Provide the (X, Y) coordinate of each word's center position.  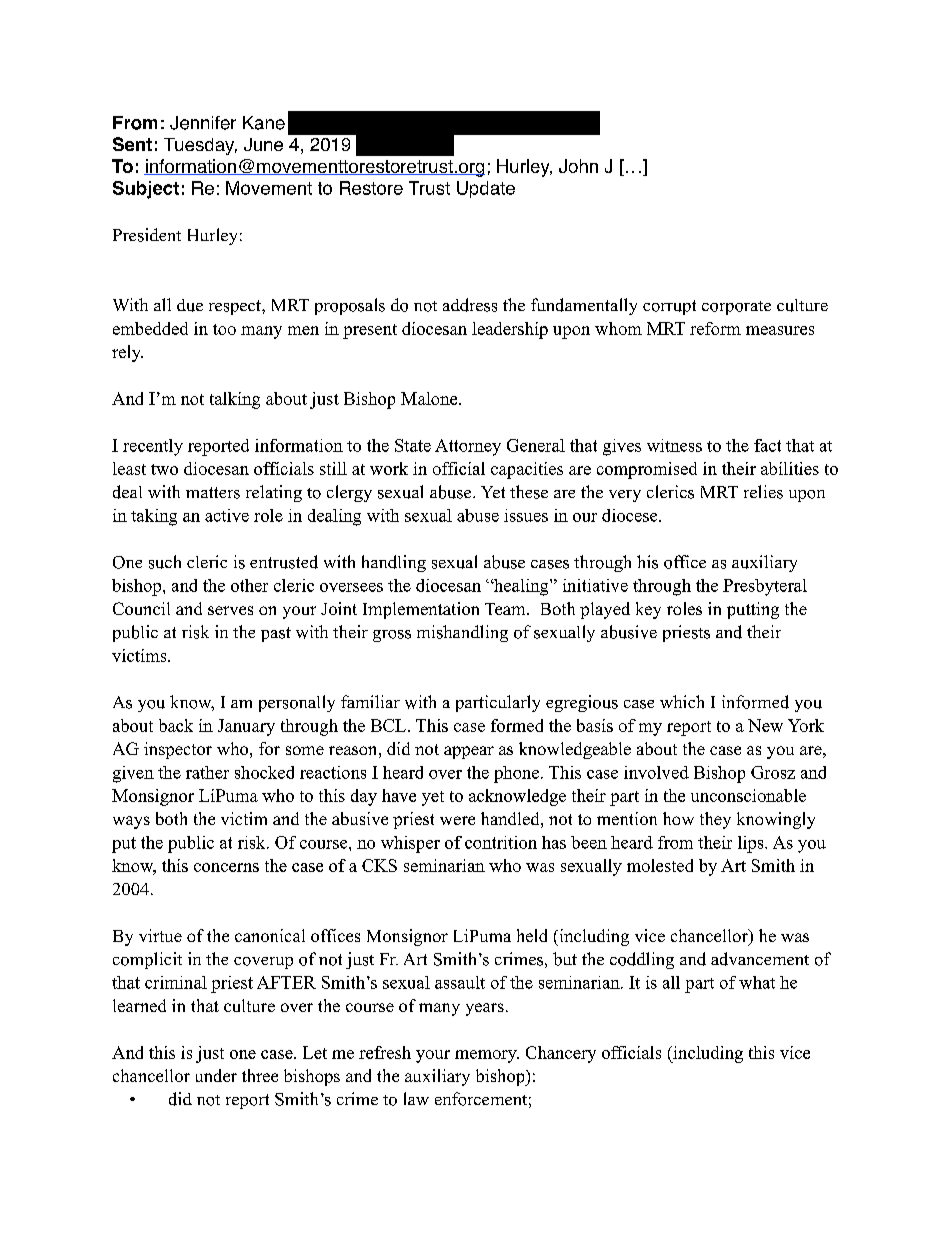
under (216, 1075)
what (757, 982)
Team (506, 609)
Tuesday (200, 146)
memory (487, 1056)
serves (230, 610)
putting (753, 610)
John (578, 166)
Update (486, 189)
